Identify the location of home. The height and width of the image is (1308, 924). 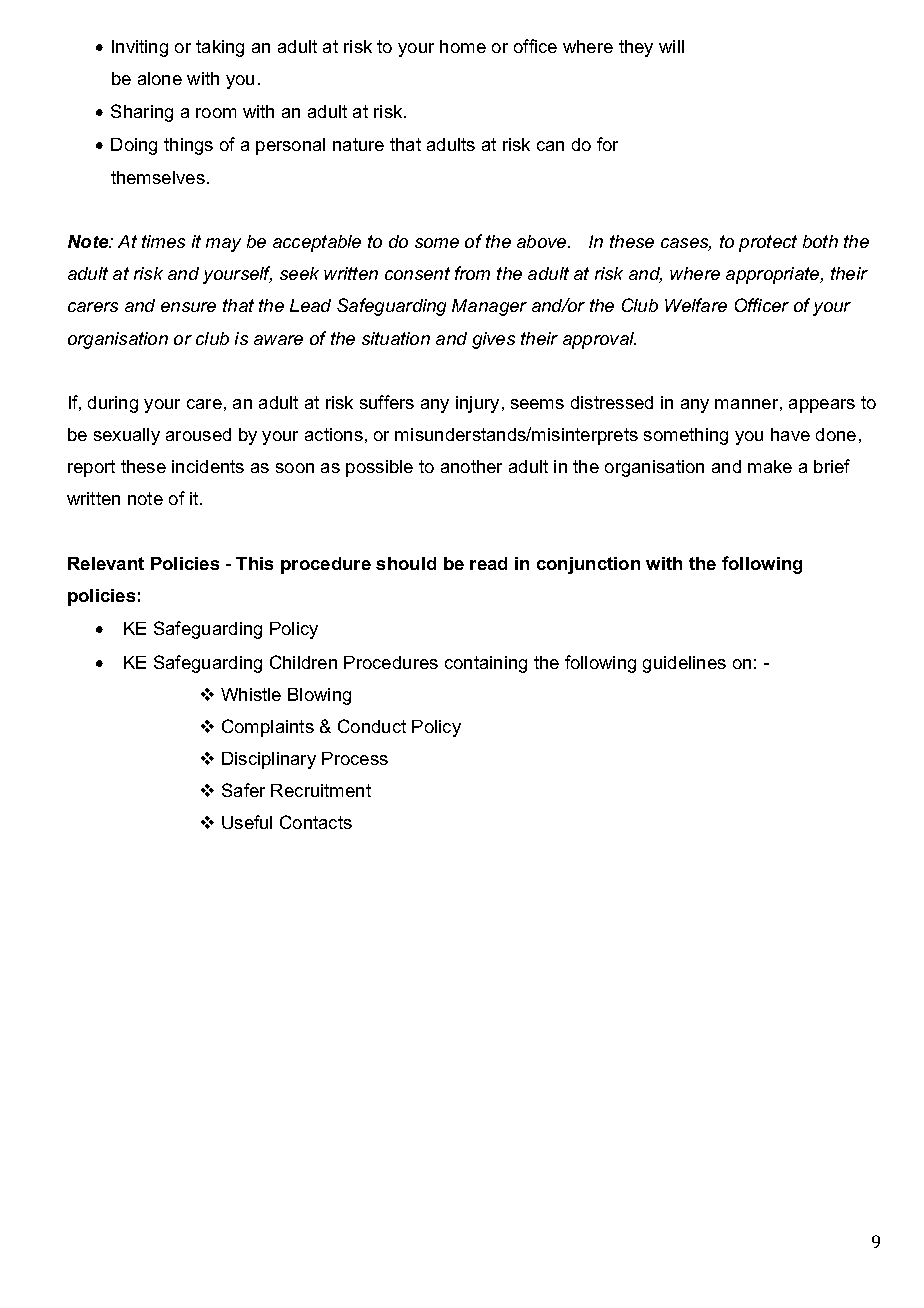
(463, 46).
